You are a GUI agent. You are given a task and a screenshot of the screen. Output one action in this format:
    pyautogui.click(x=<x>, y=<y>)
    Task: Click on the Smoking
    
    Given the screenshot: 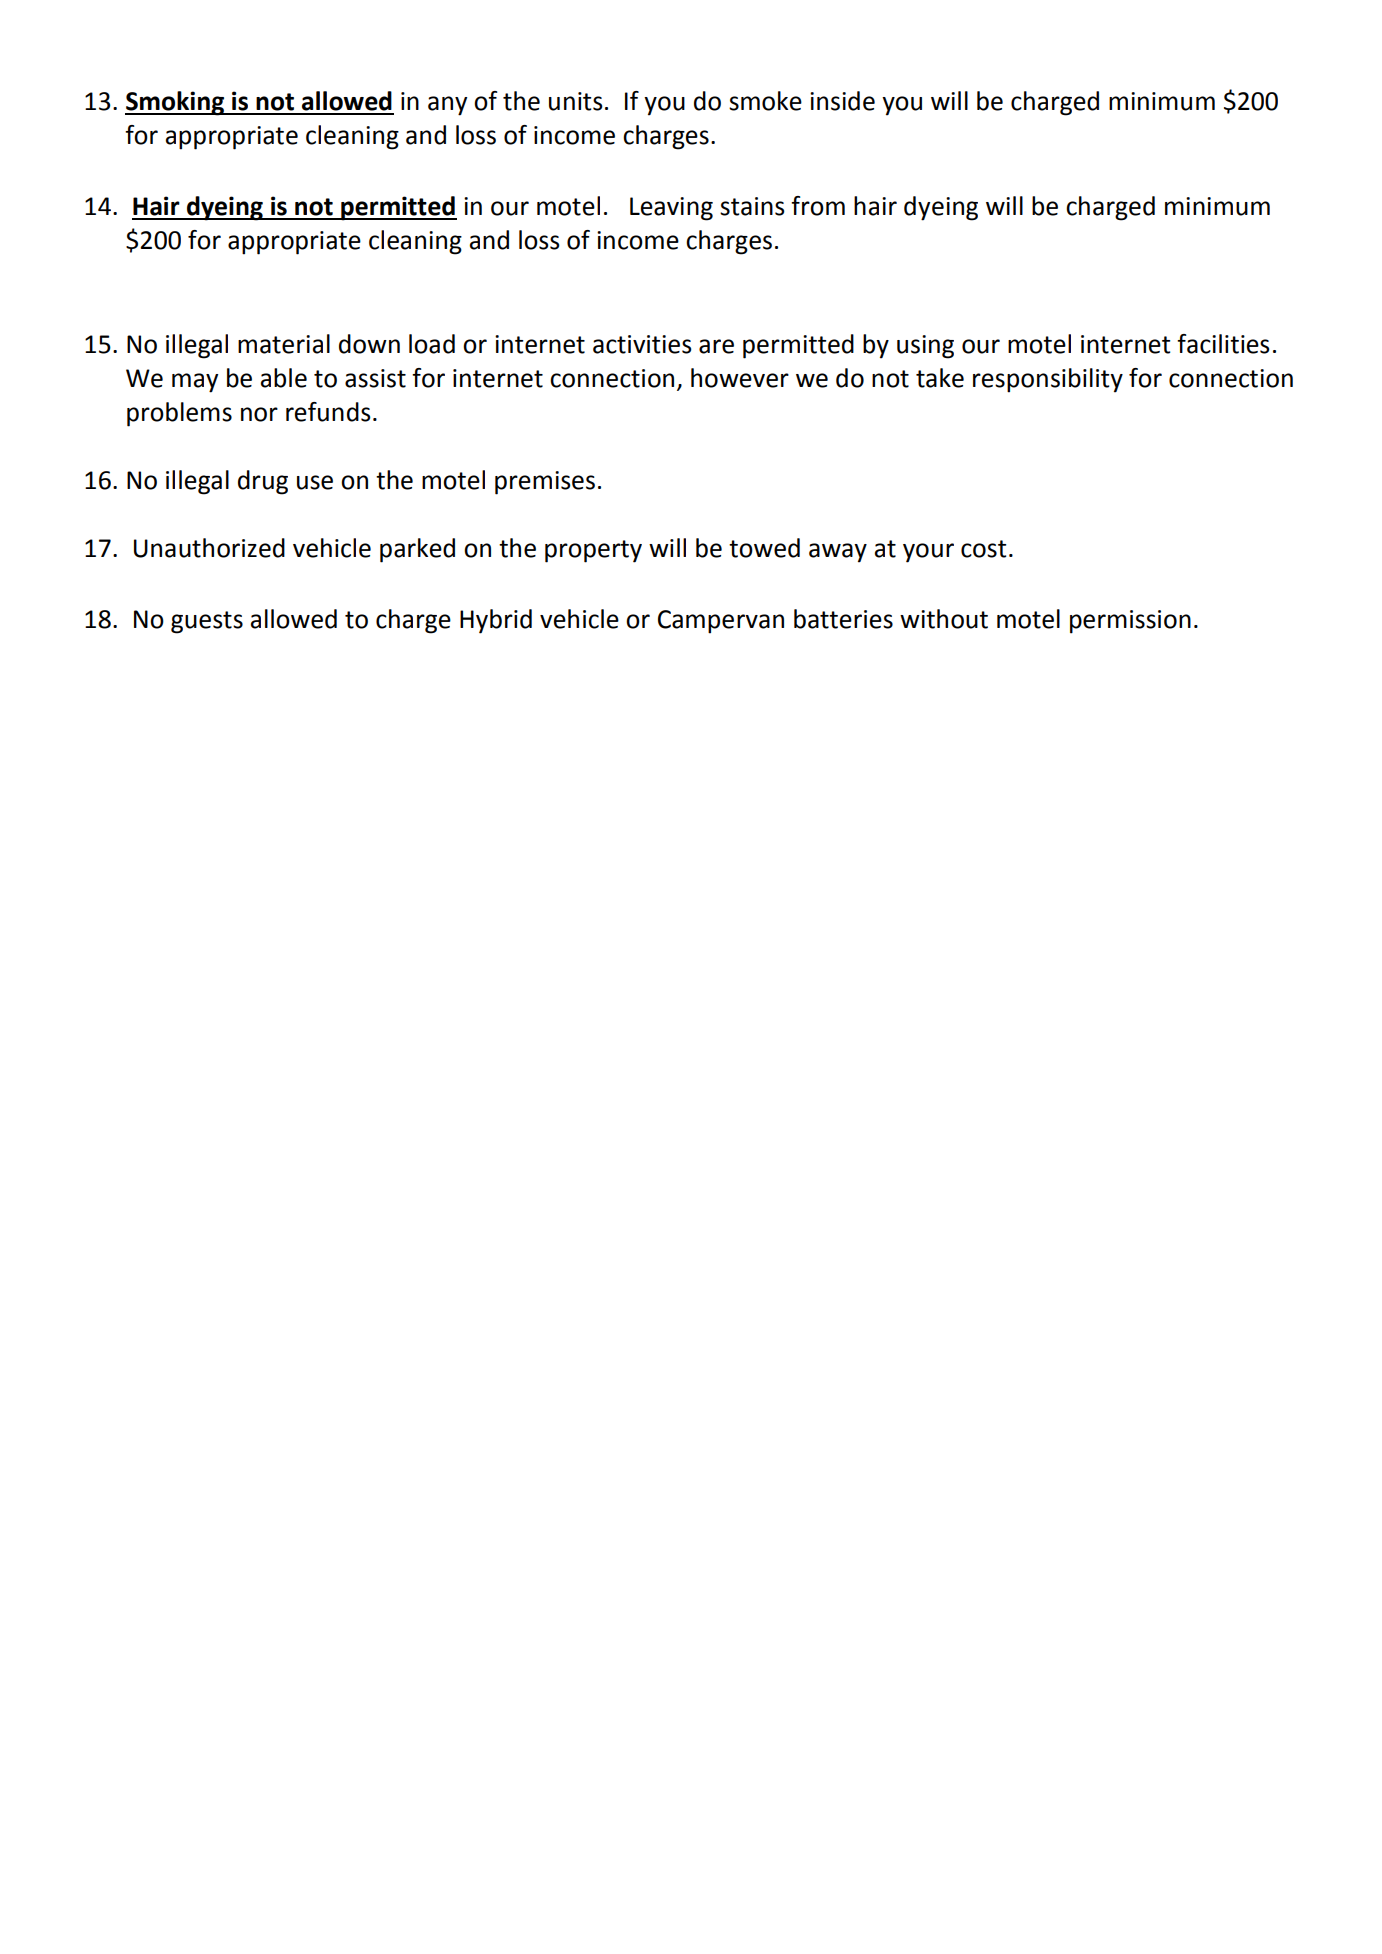 What is the action you would take?
    pyautogui.click(x=175, y=103)
